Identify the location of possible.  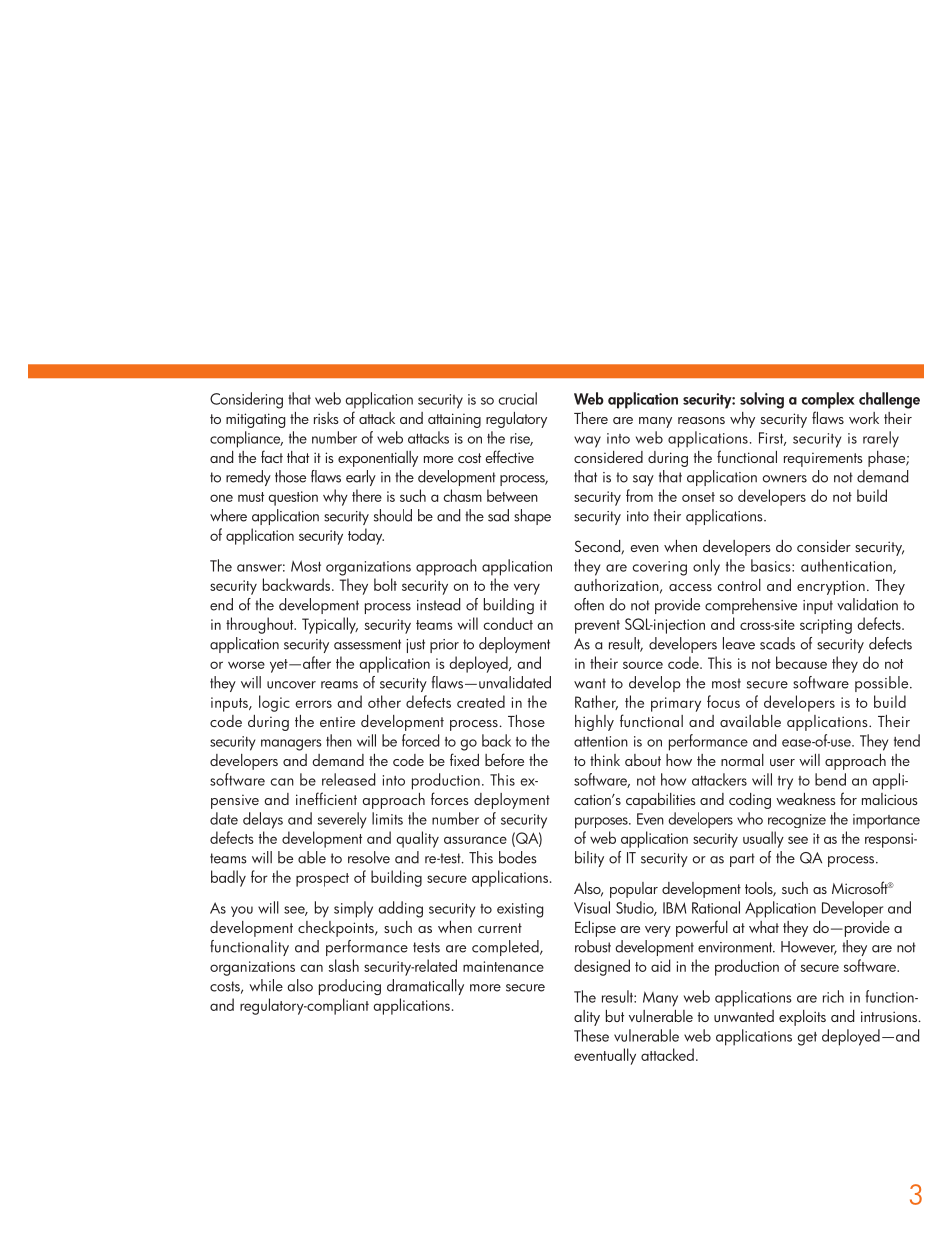
(883, 684).
